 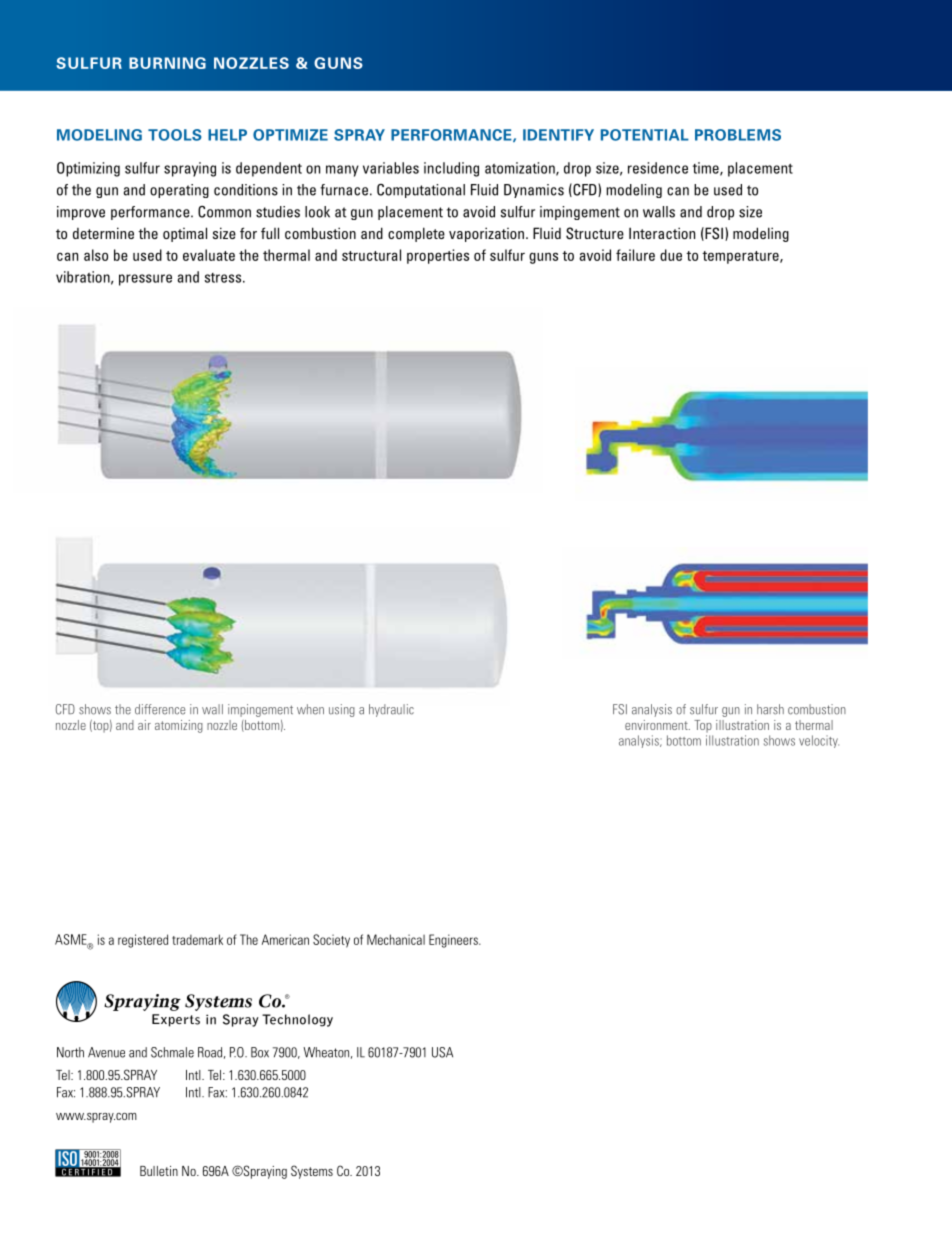 What do you see at coordinates (167, 63) in the image?
I see `BURNING` at bounding box center [167, 63].
